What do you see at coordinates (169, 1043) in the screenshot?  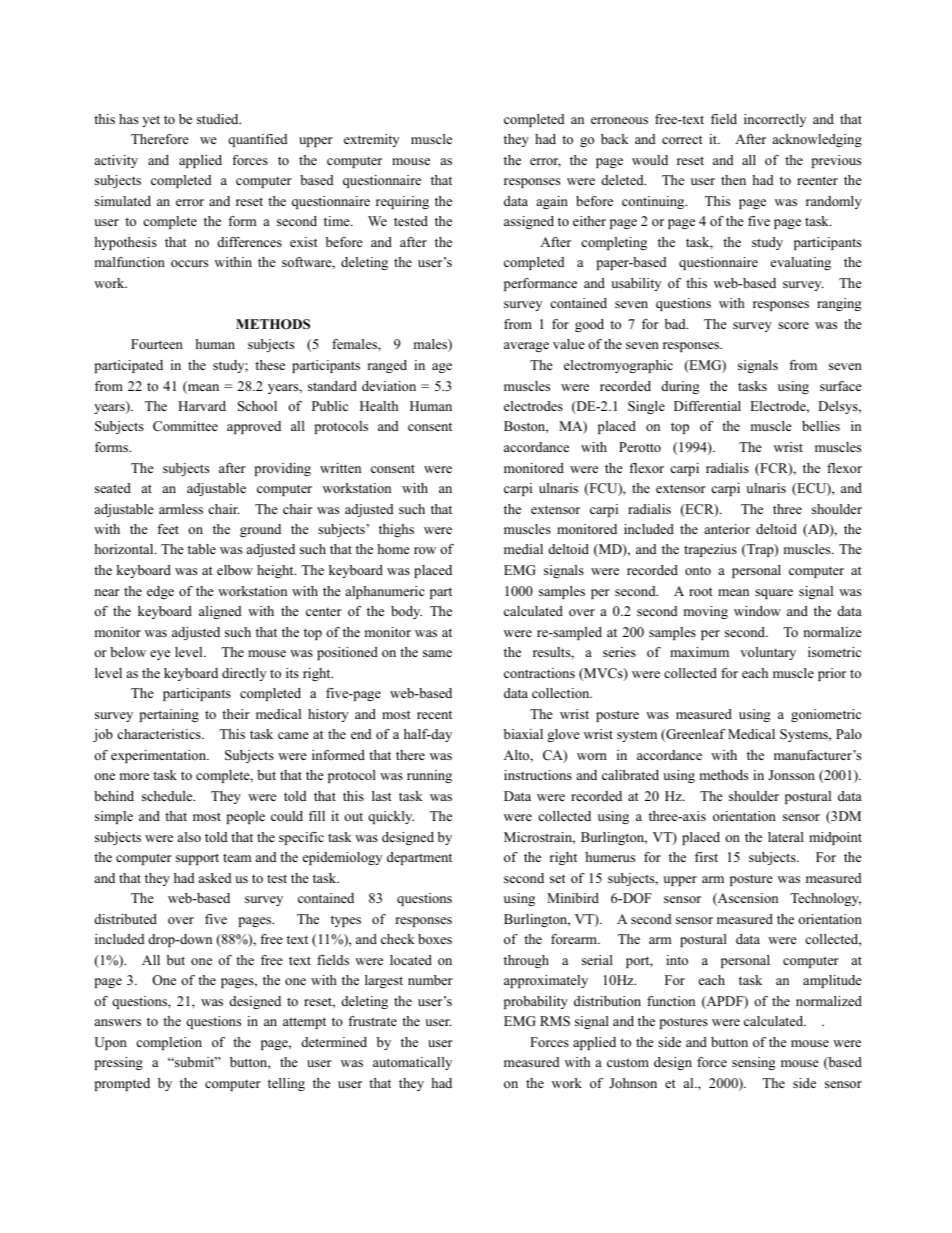 I see `completion` at bounding box center [169, 1043].
